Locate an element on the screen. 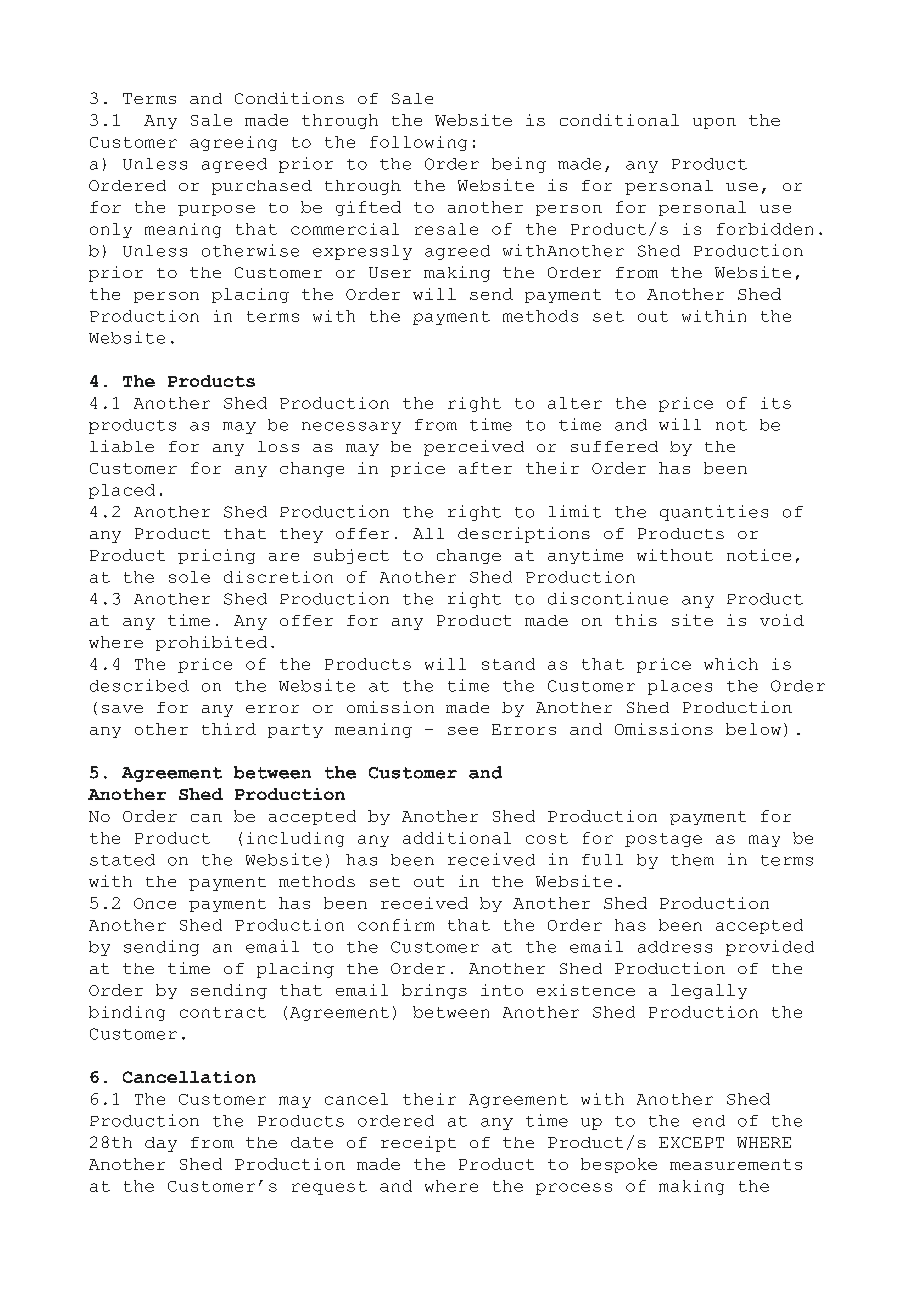  agreeing is located at coordinates (233, 143).
